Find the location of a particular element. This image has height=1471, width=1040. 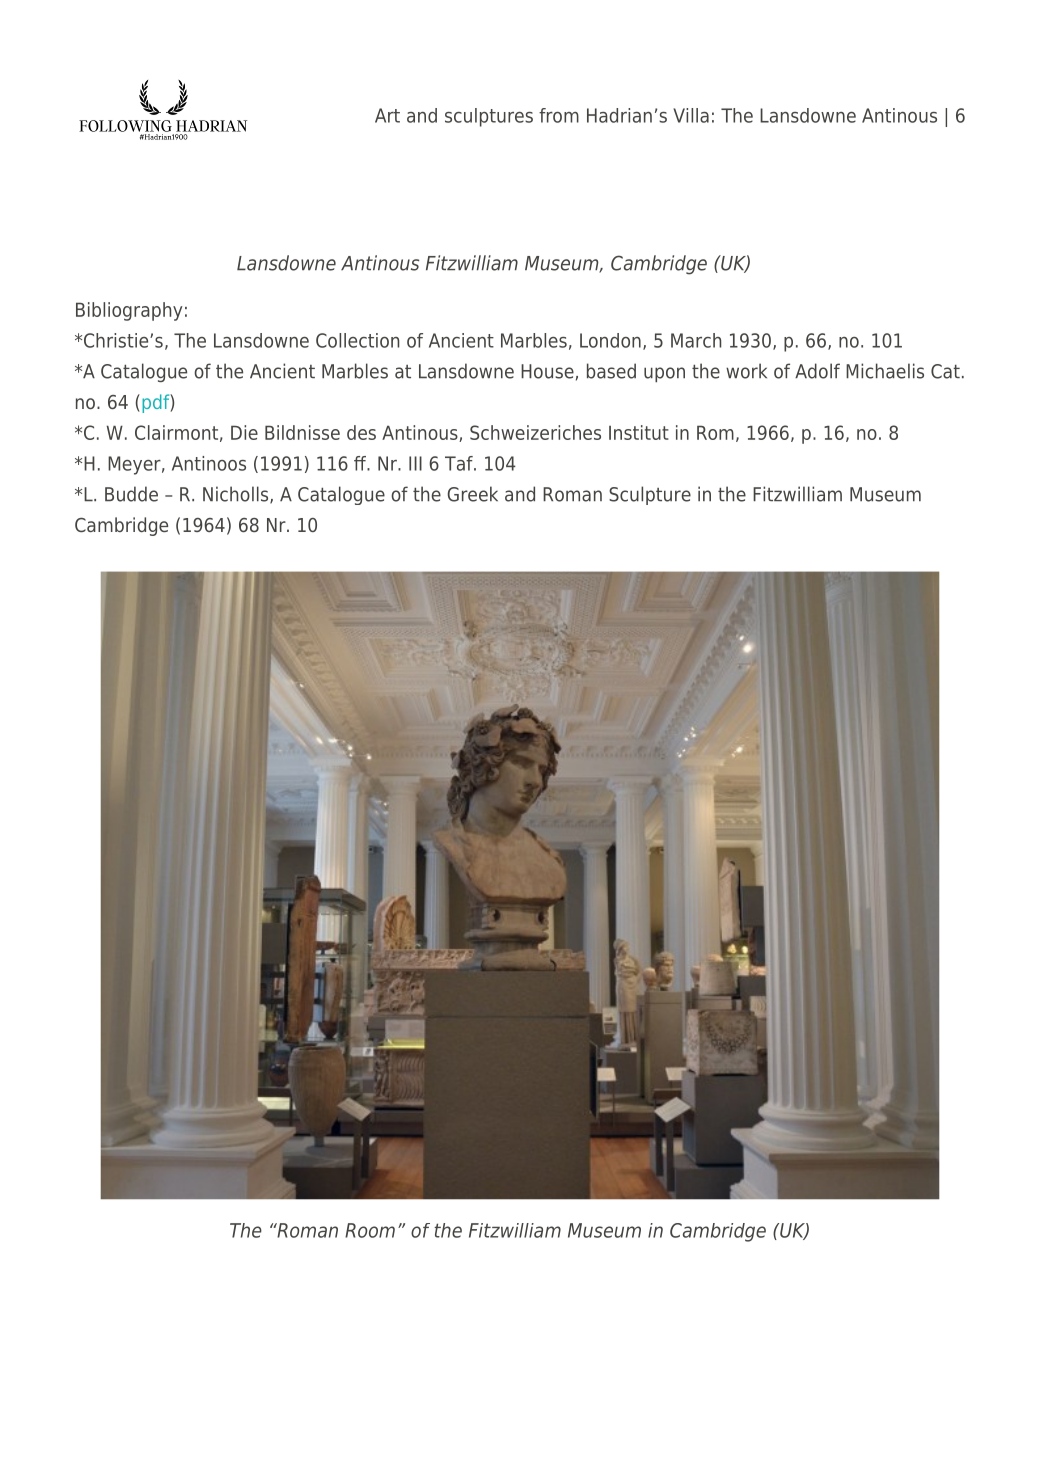

Nicholls is located at coordinates (237, 495).
